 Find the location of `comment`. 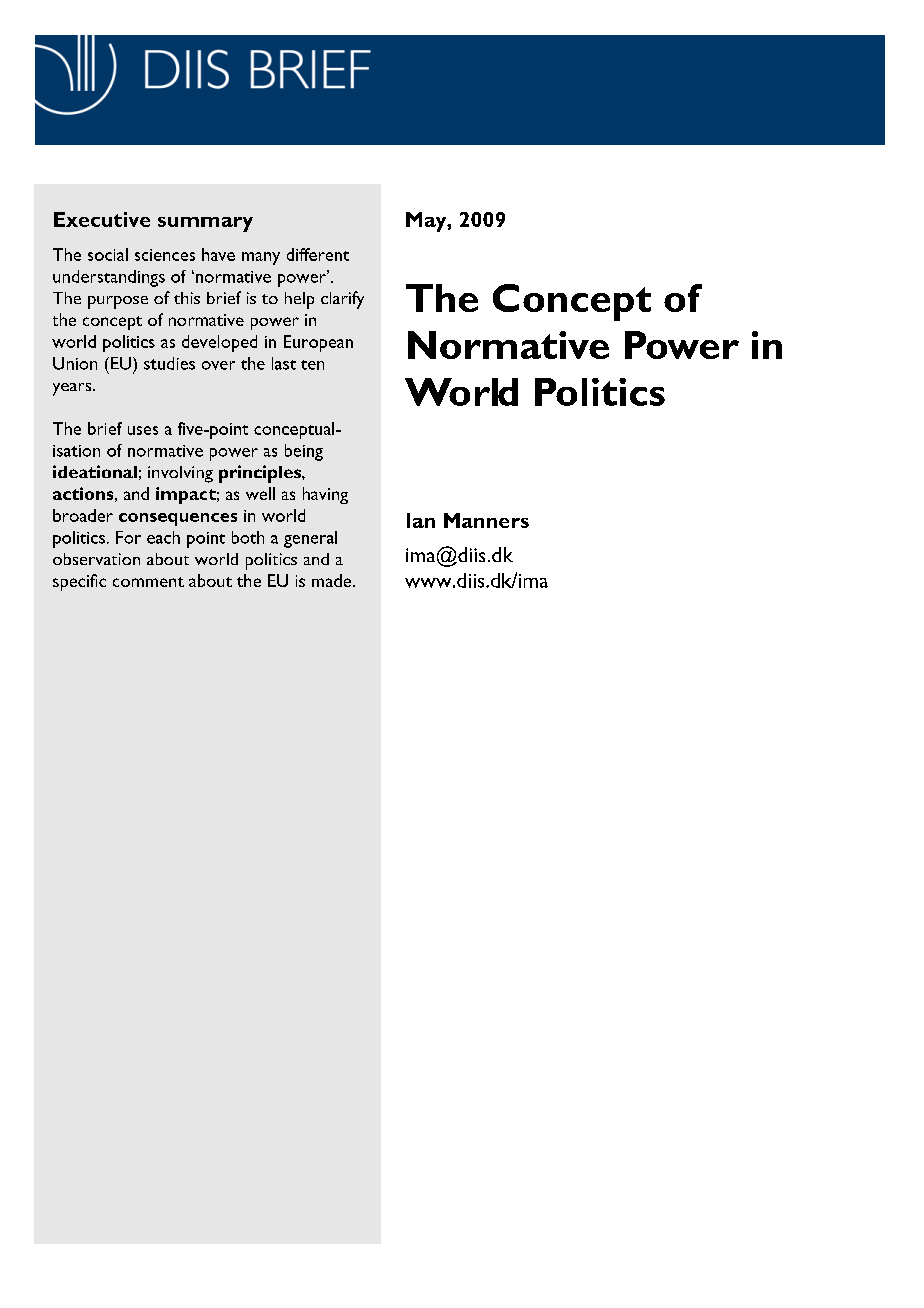

comment is located at coordinates (148, 582).
